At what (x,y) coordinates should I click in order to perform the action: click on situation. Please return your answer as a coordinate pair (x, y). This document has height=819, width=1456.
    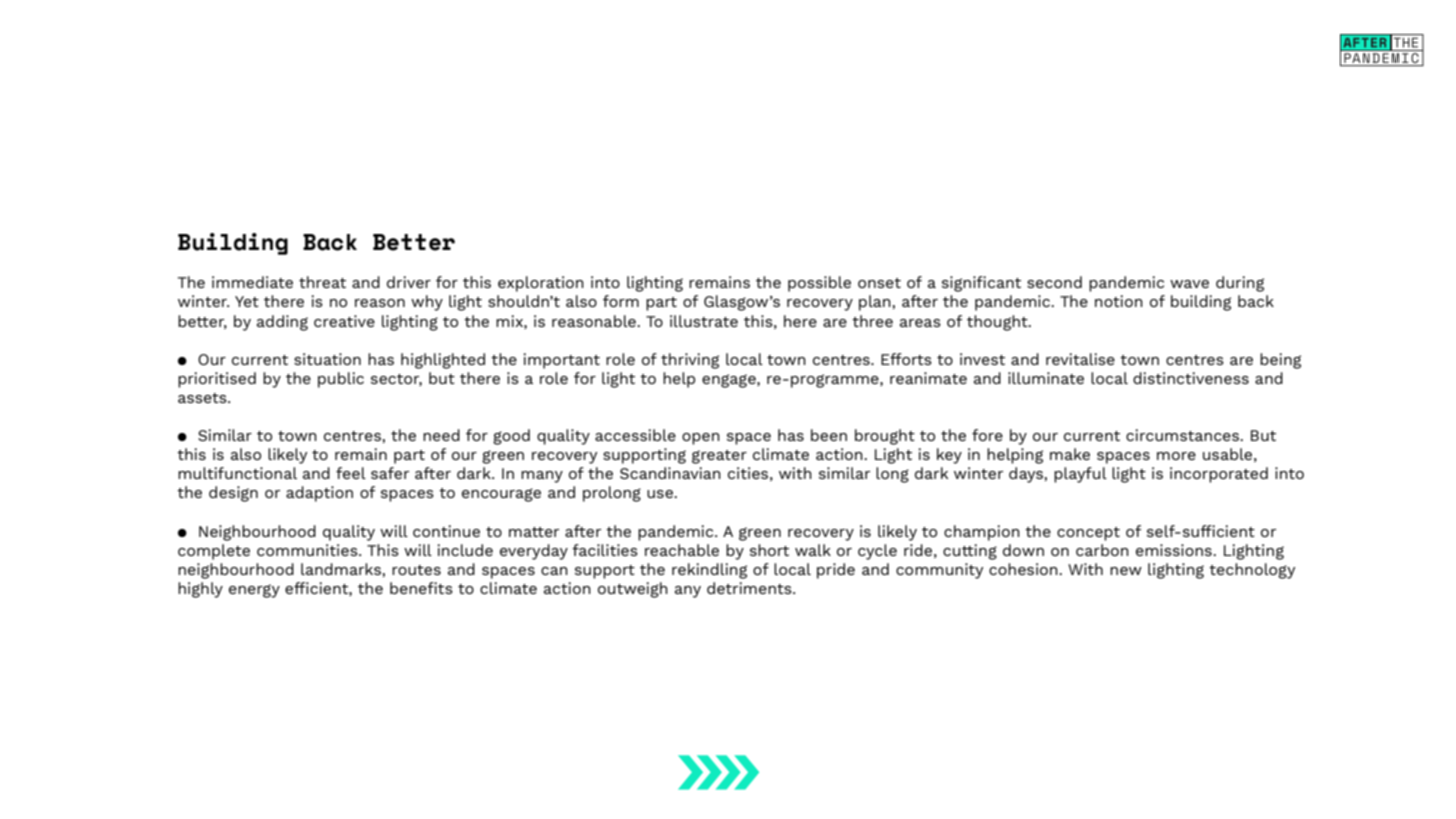
    Looking at the image, I should click on (327, 359).
